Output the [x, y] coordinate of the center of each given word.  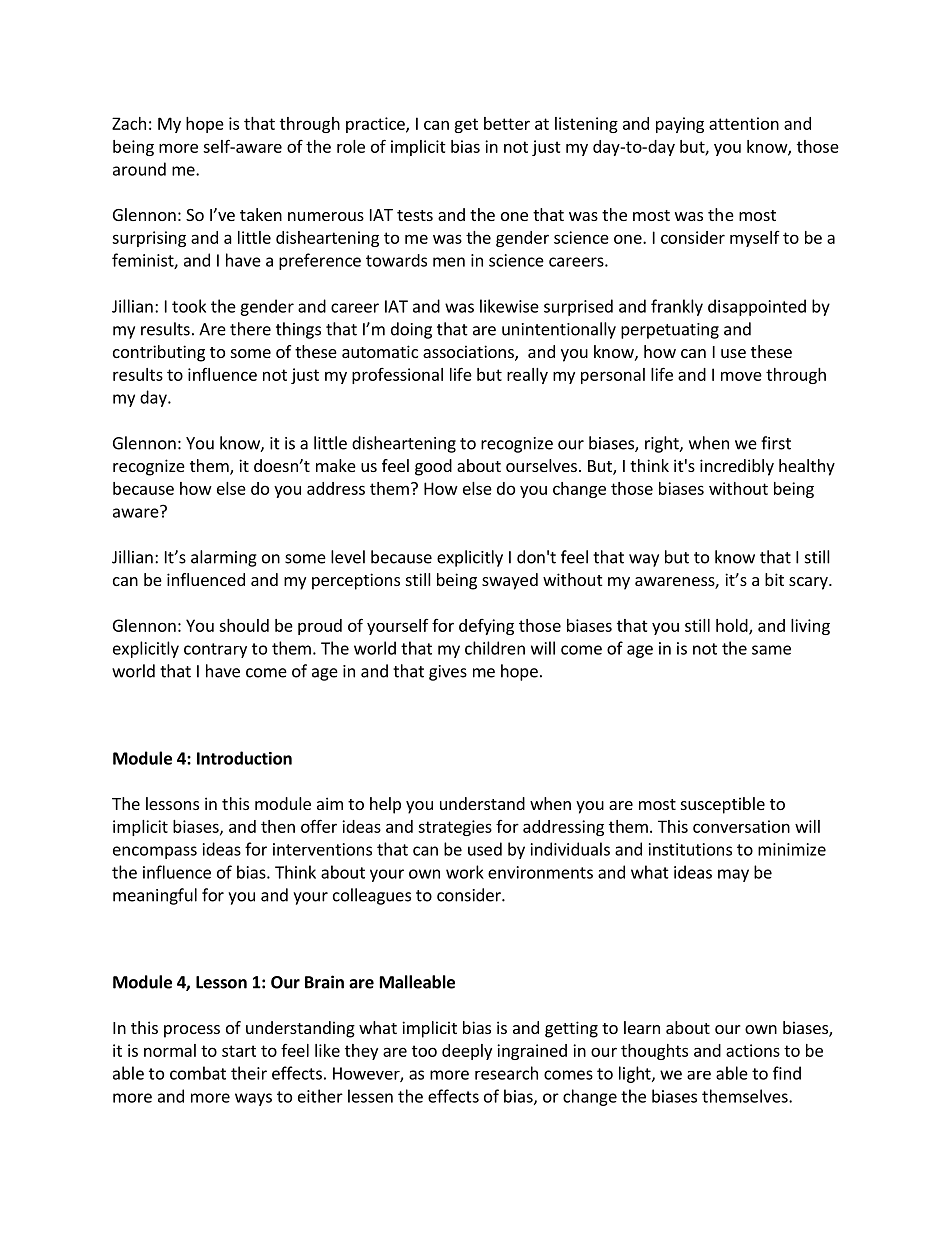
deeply [467, 1052]
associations [469, 353]
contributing [159, 353]
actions [753, 1050]
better [507, 123]
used [485, 849]
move [741, 376]
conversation [741, 826]
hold [733, 626]
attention [744, 123]
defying [486, 627]
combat [198, 1073]
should [244, 625]
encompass [155, 852]
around [139, 169]
